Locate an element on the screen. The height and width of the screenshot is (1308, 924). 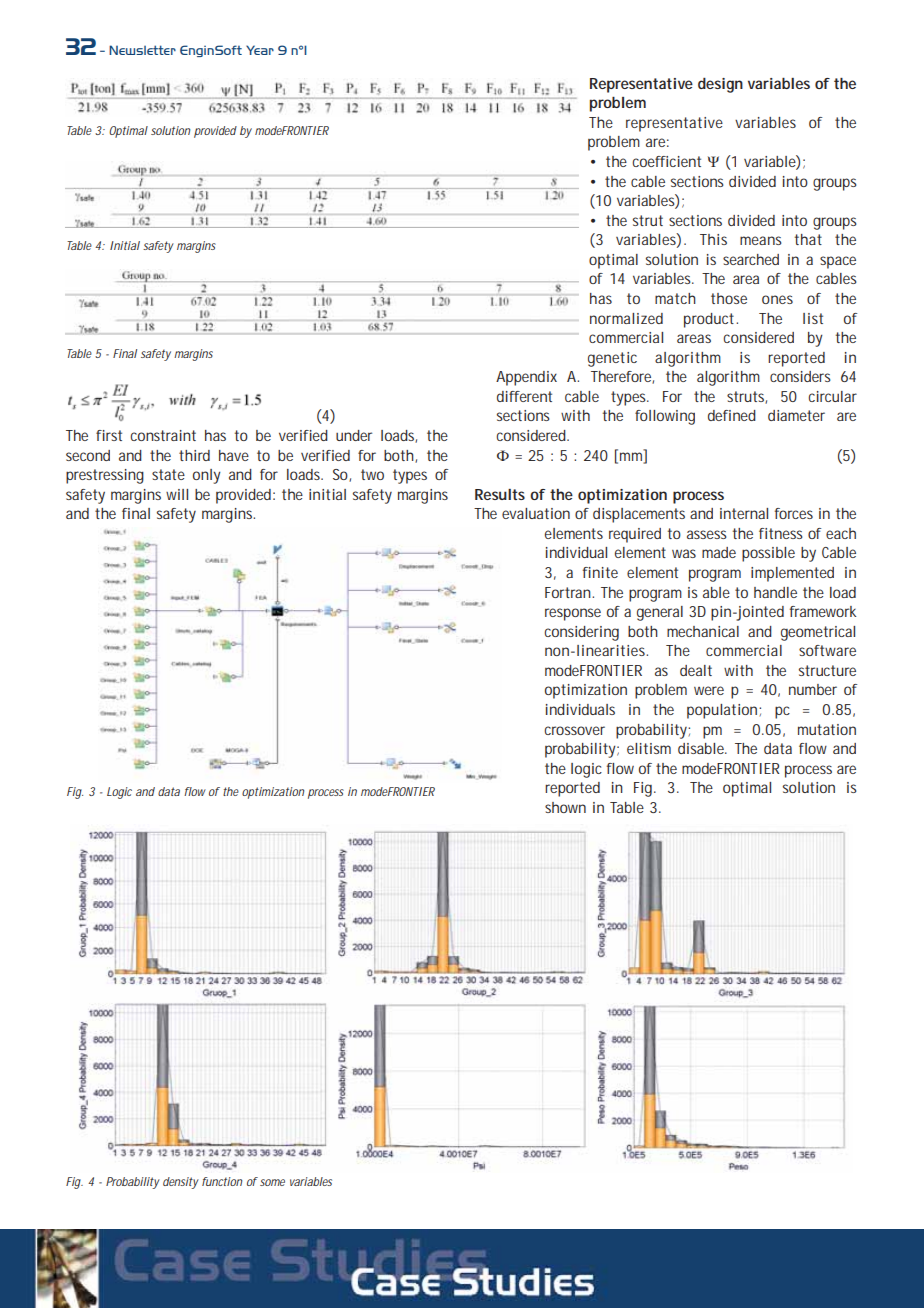
density is located at coordinates (181, 1183).
